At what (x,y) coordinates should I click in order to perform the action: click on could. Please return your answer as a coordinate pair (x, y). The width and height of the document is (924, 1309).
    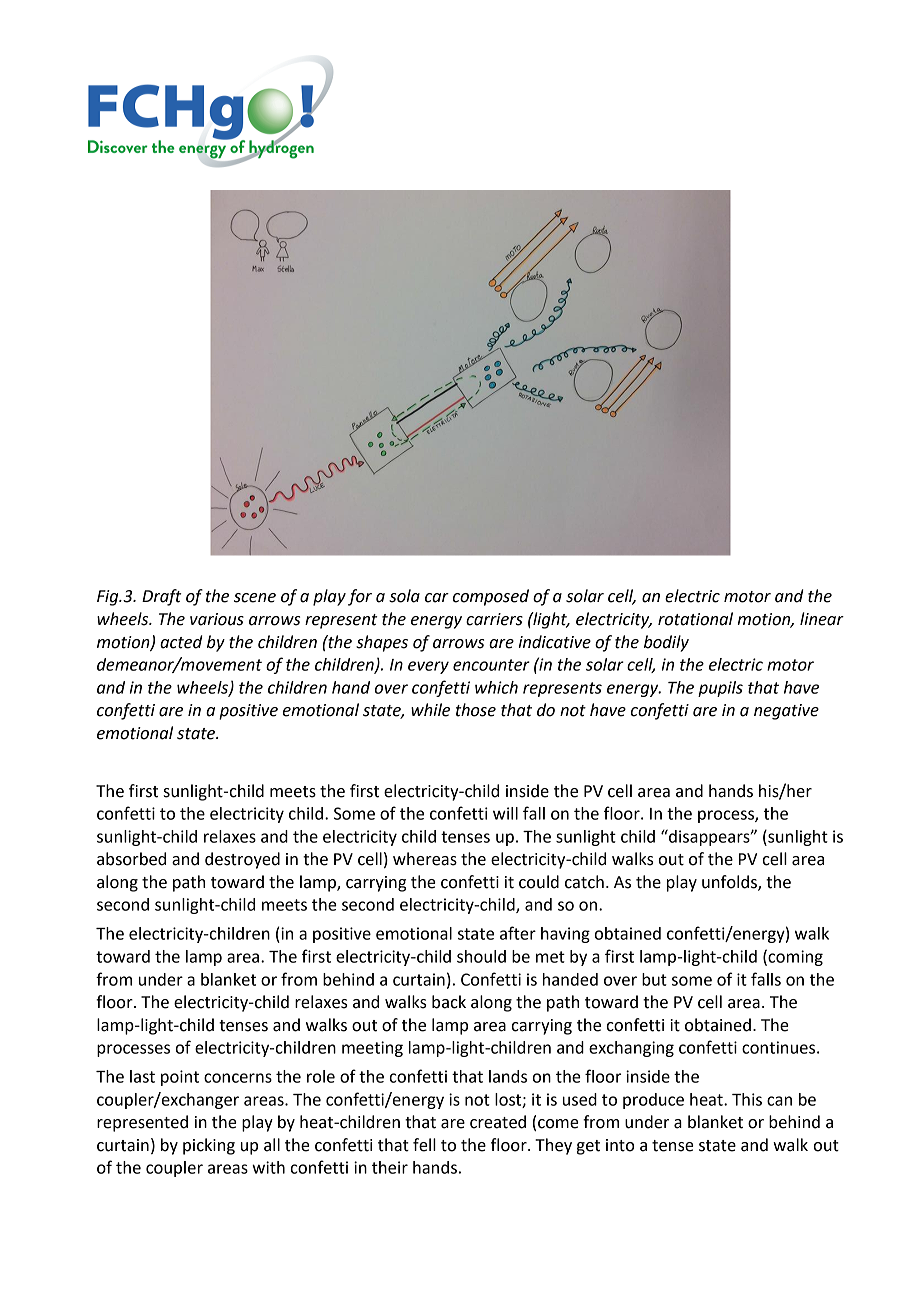
    Looking at the image, I should click on (539, 882).
